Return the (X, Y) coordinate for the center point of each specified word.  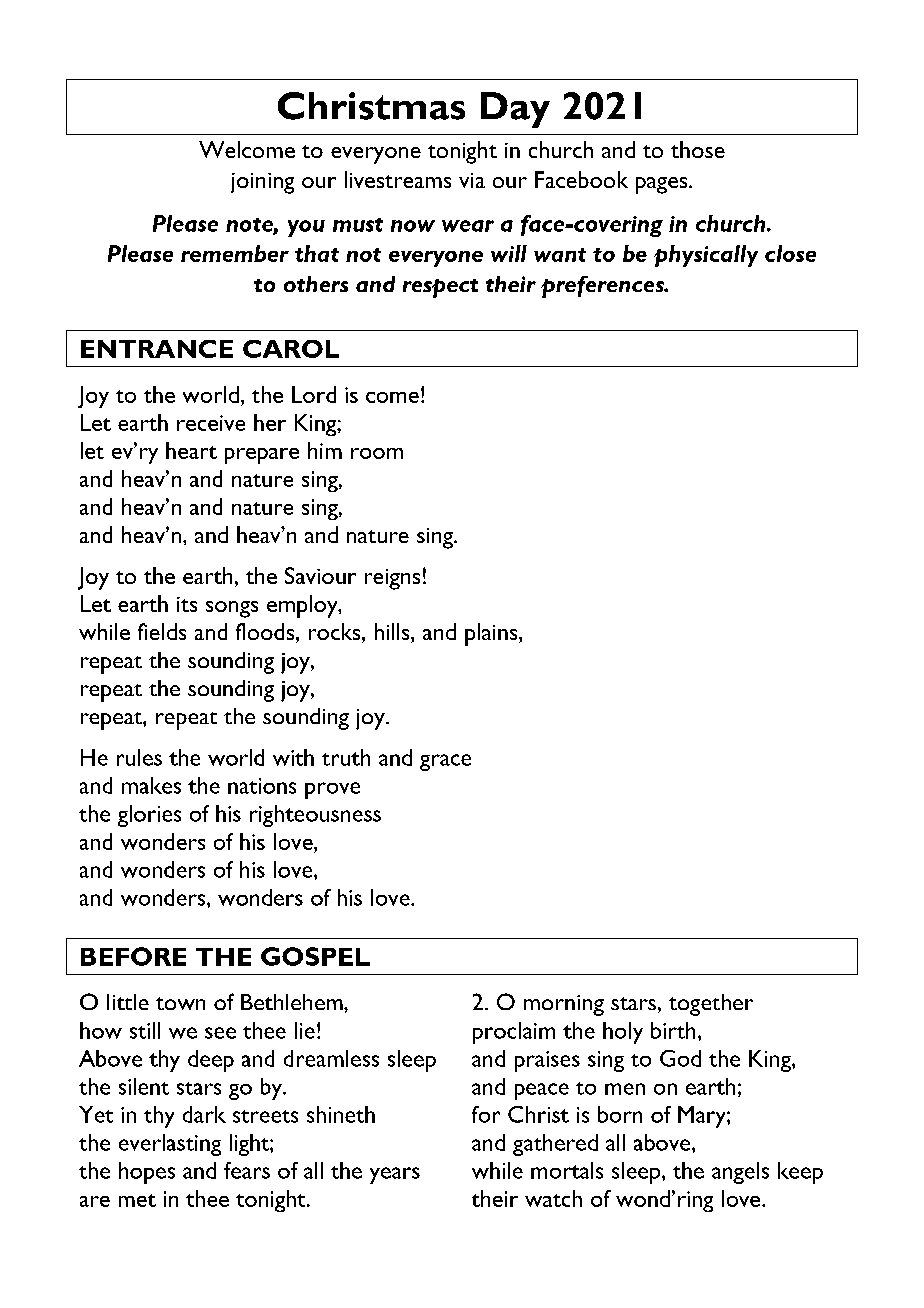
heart (191, 450)
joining (262, 183)
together (711, 1005)
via (472, 180)
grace (445, 762)
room (377, 453)
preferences (603, 287)
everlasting (170, 1145)
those (698, 149)
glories (149, 816)
